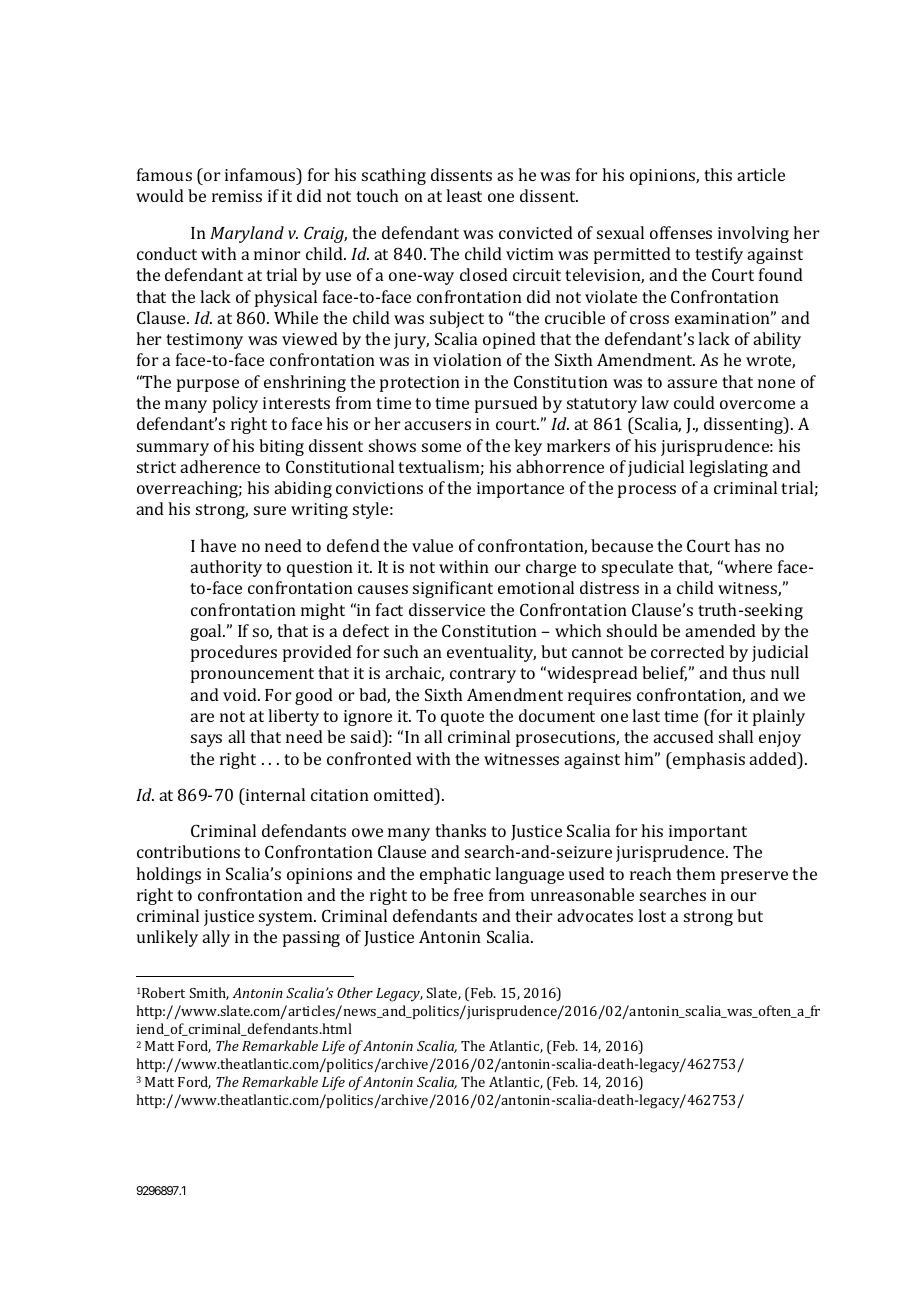 The image size is (924, 1308). I want to click on lost, so click(652, 915).
